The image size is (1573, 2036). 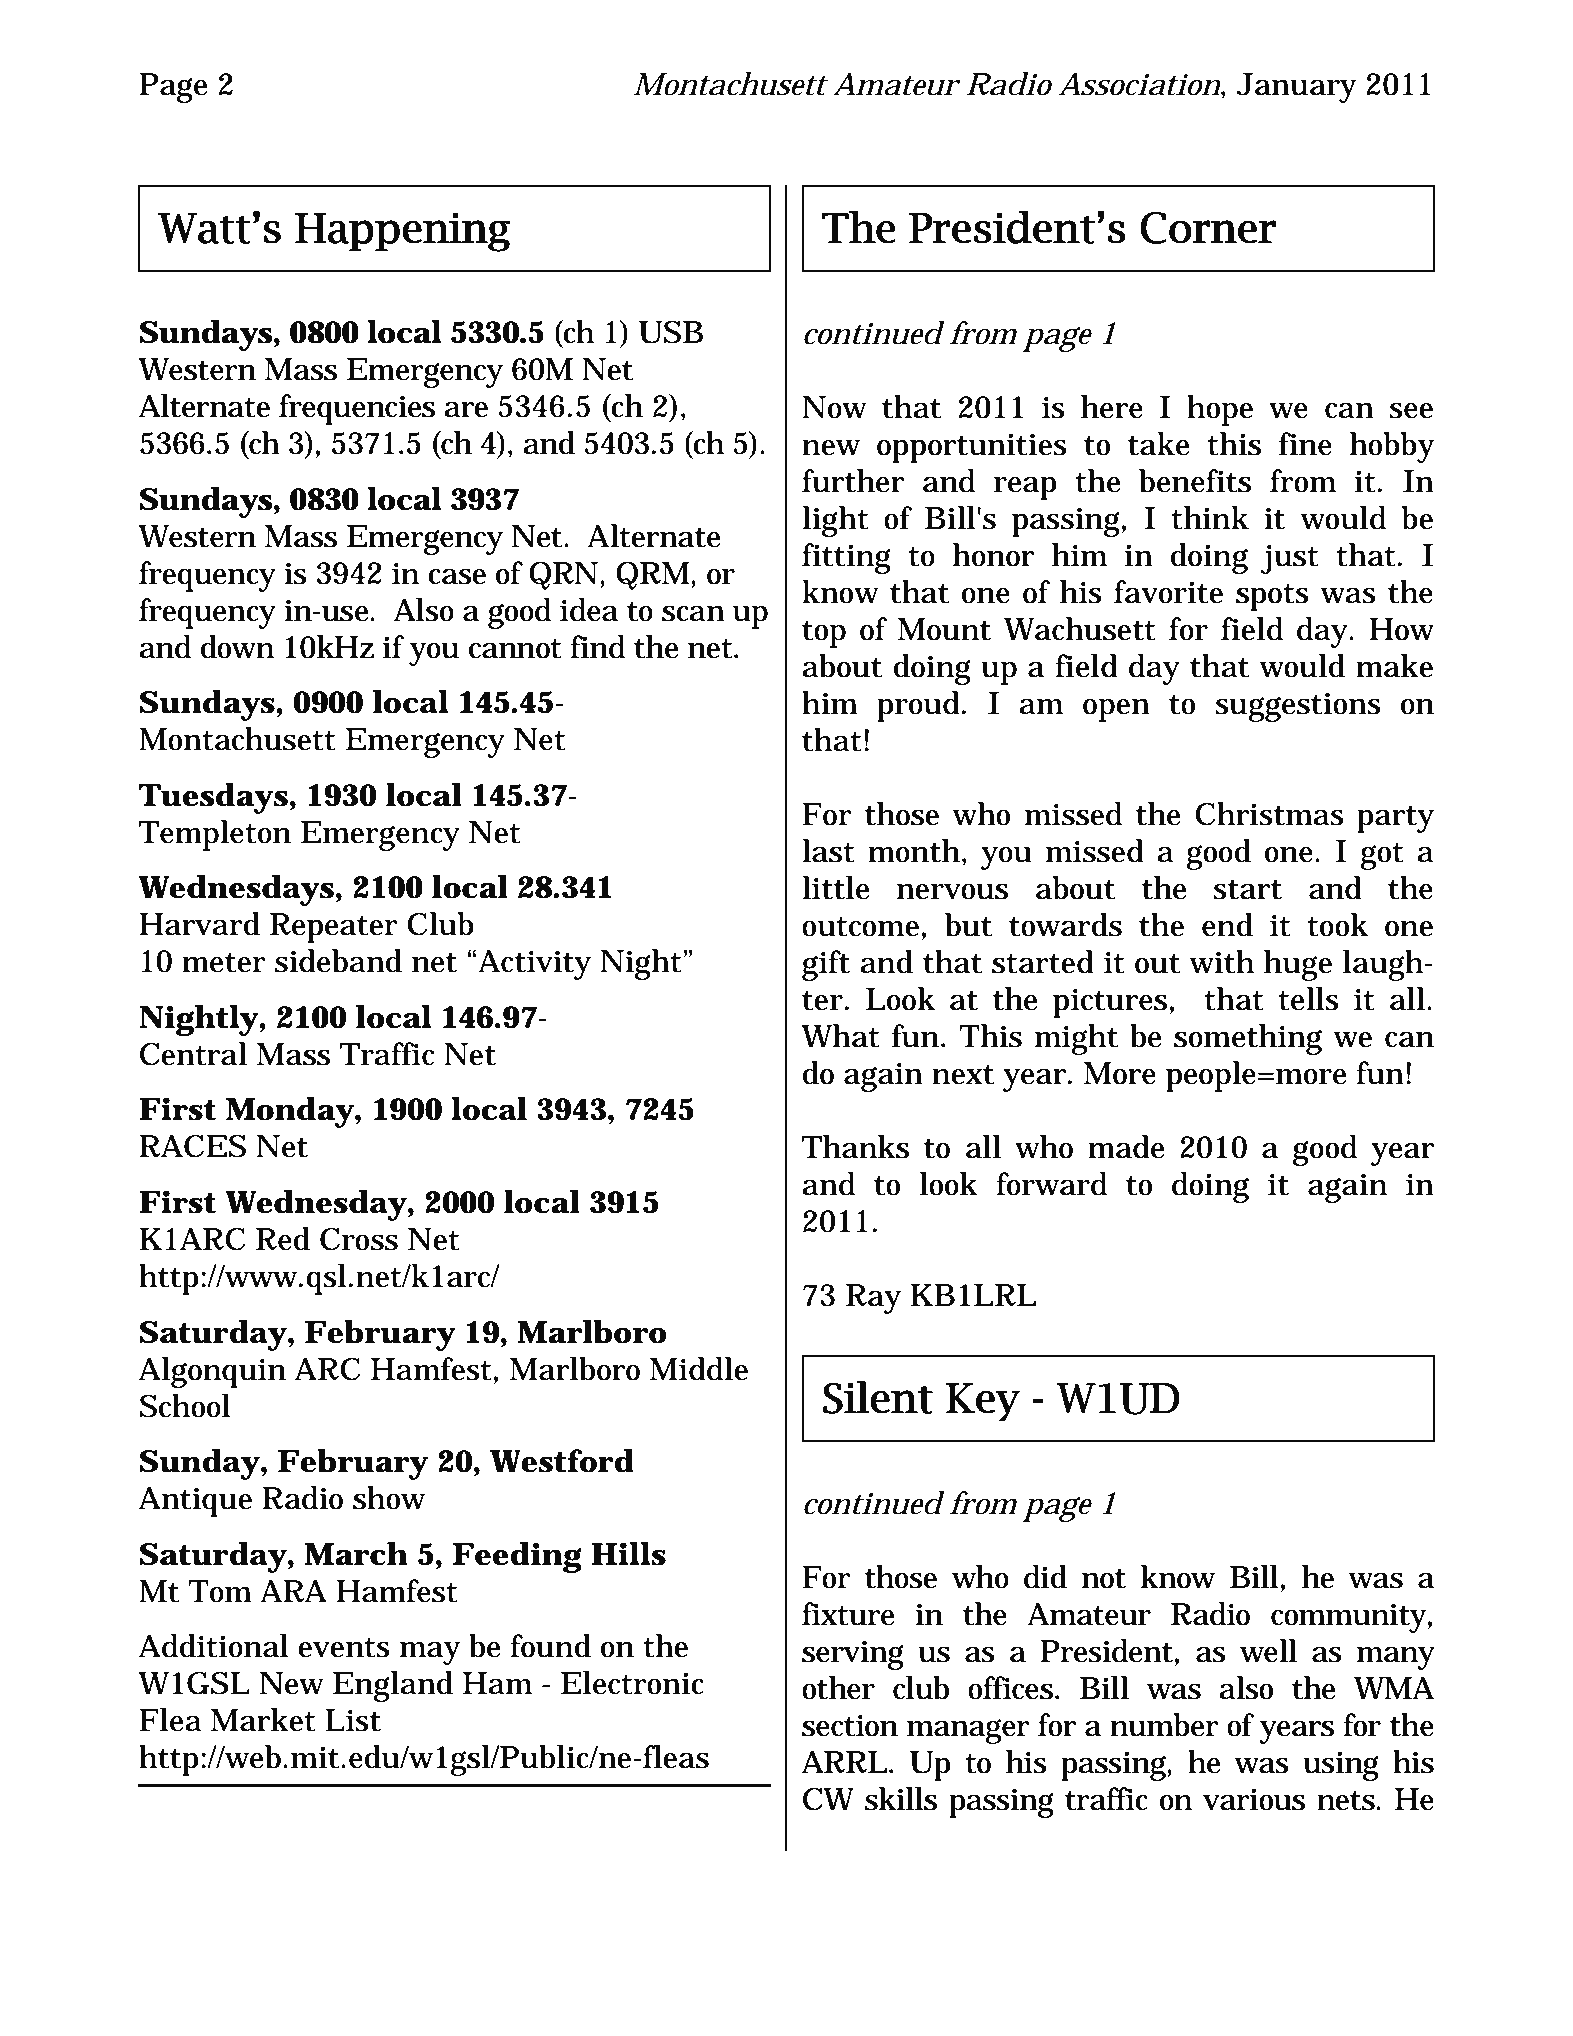 I want to click on gift, so click(x=826, y=965).
